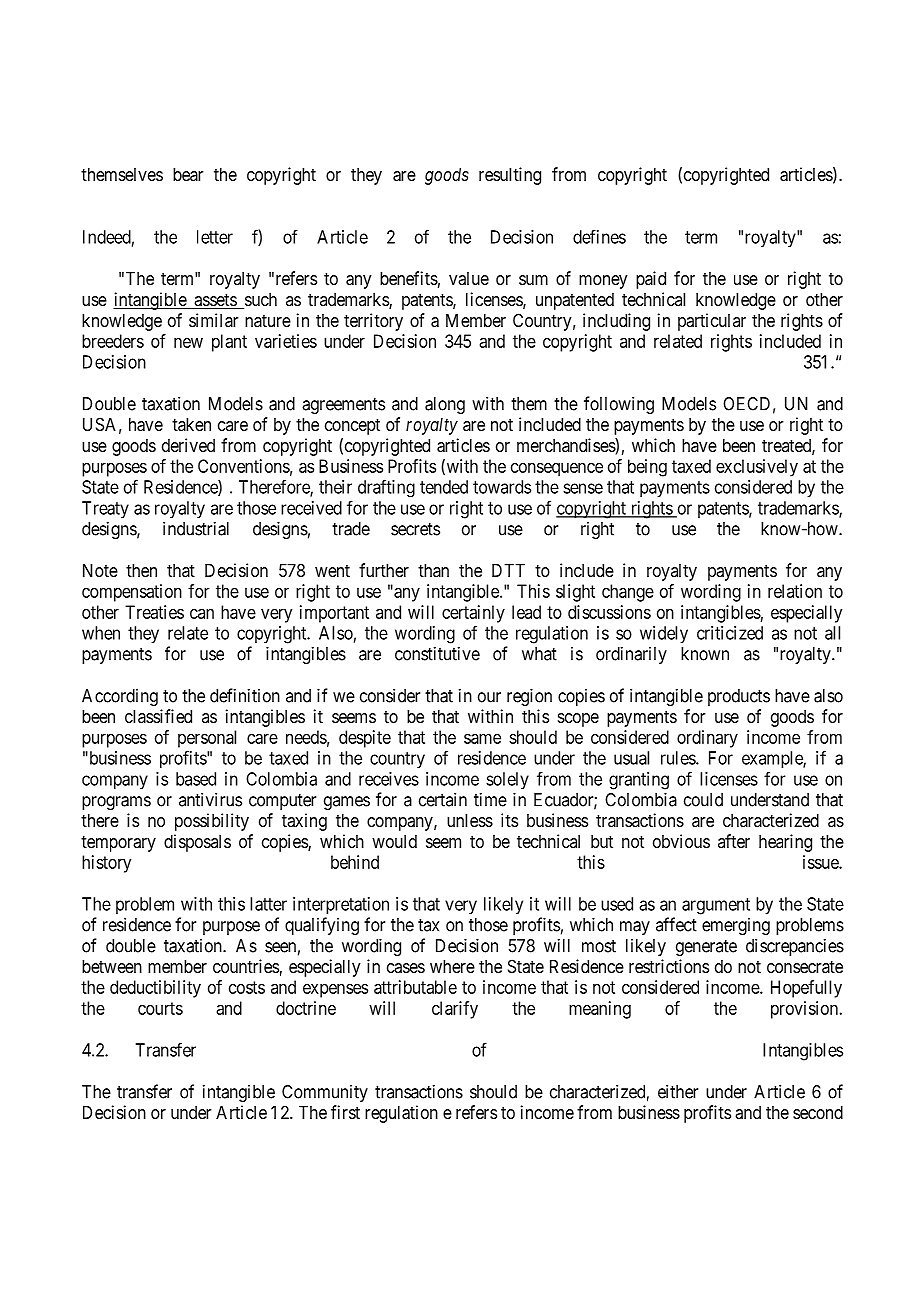 This screenshot has width=924, height=1308. I want to click on bear, so click(188, 174).
